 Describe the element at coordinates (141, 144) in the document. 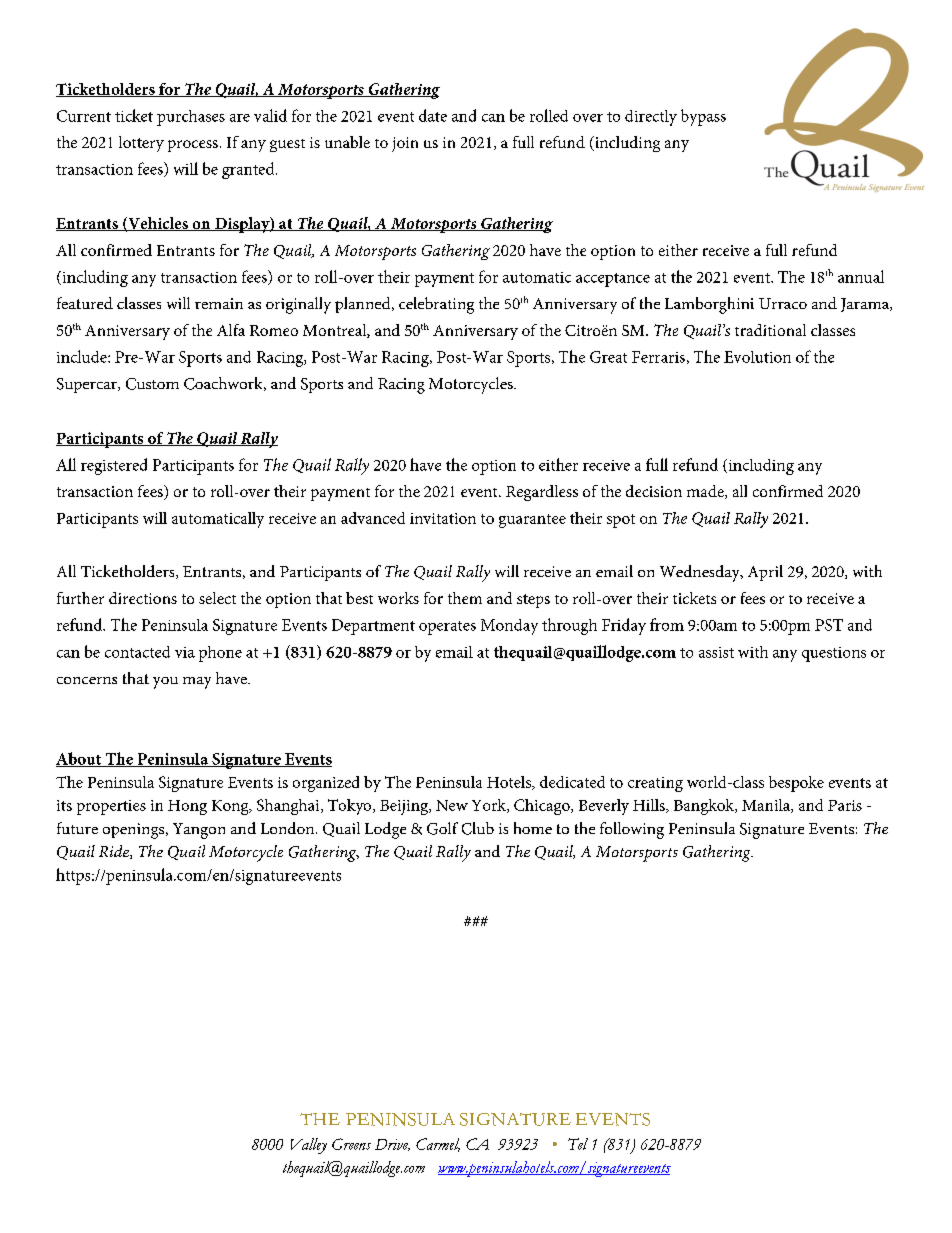

I see `lottery` at that location.
